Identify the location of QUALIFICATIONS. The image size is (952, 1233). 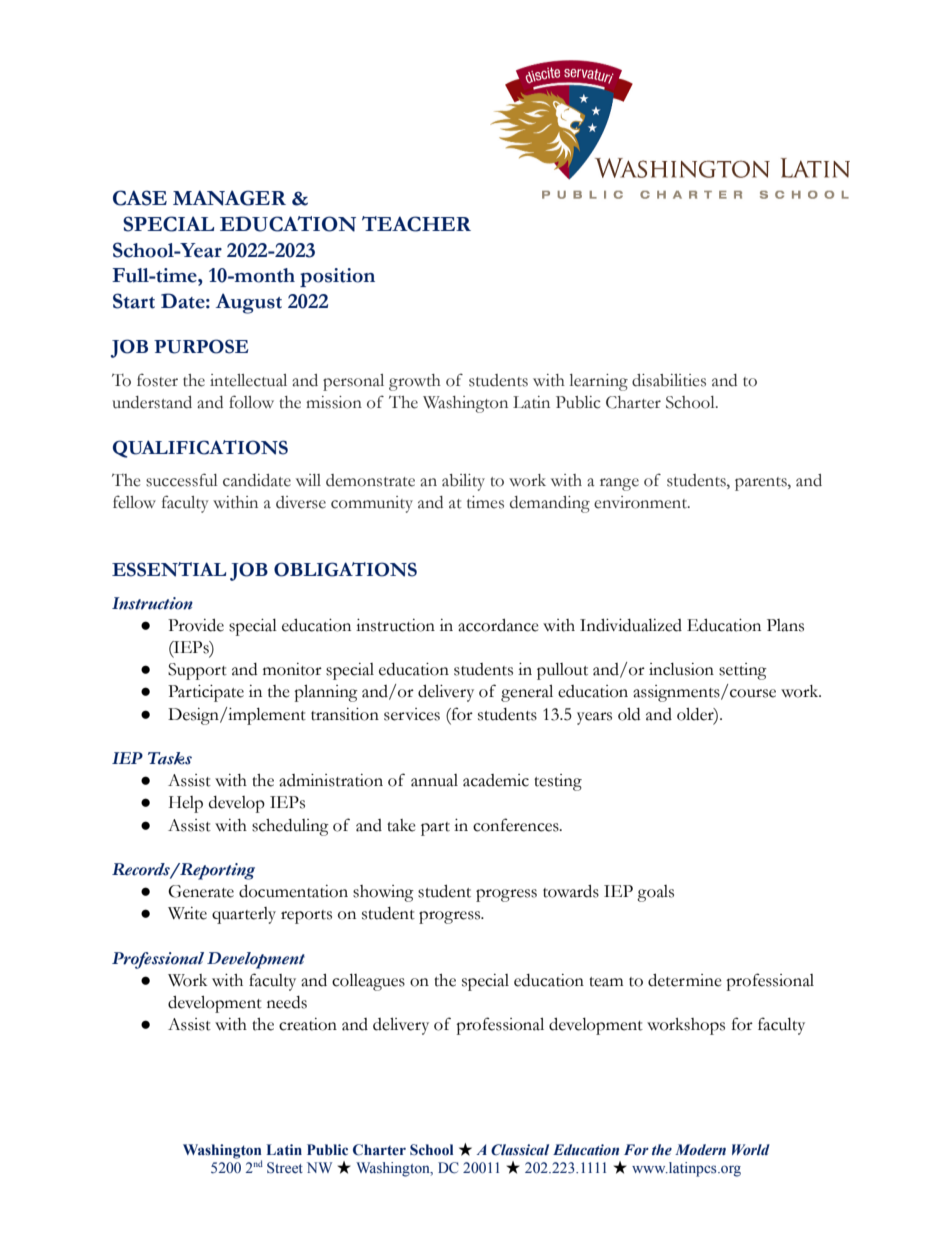
(200, 449).
